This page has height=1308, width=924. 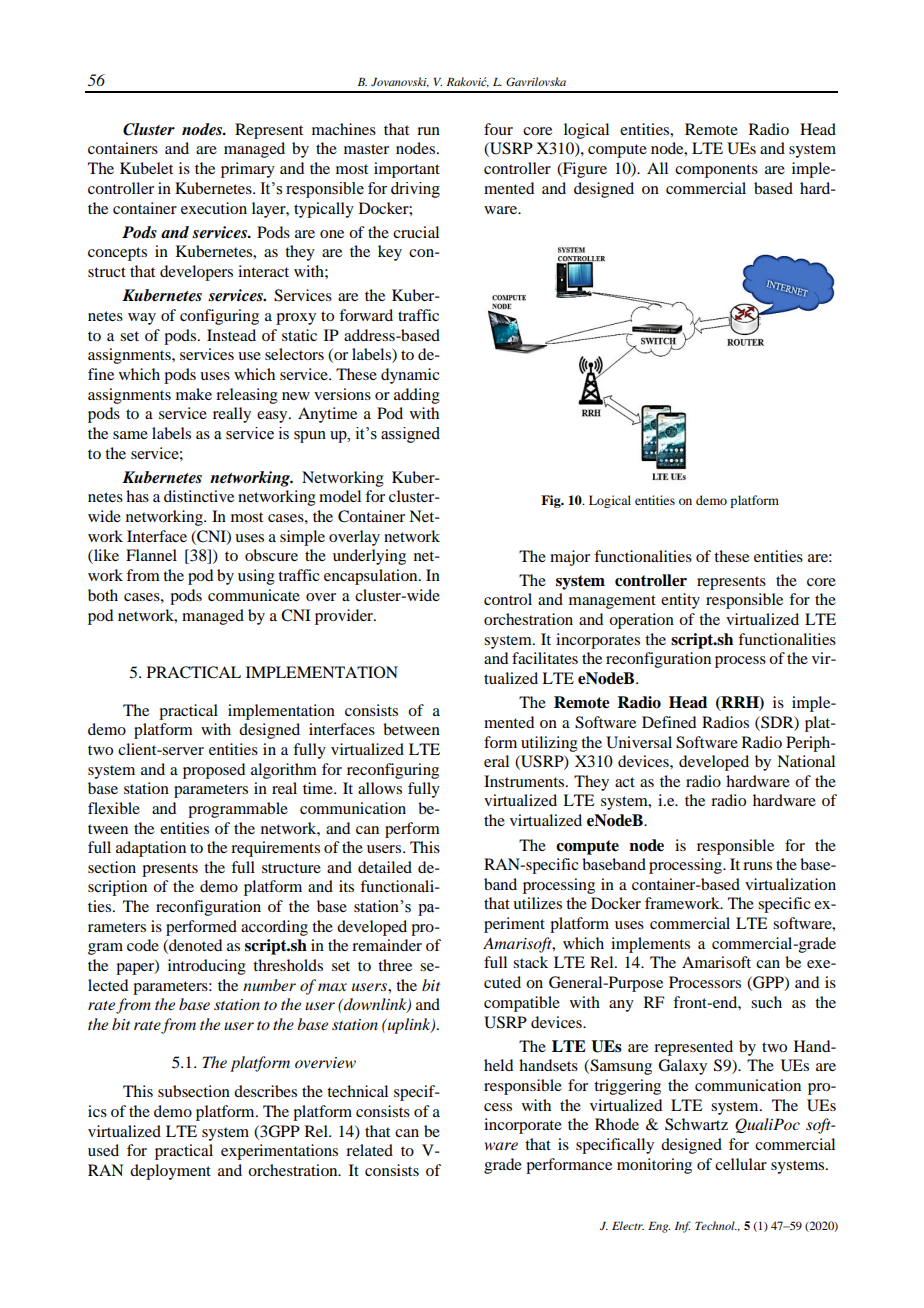 I want to click on related, so click(x=369, y=1150).
